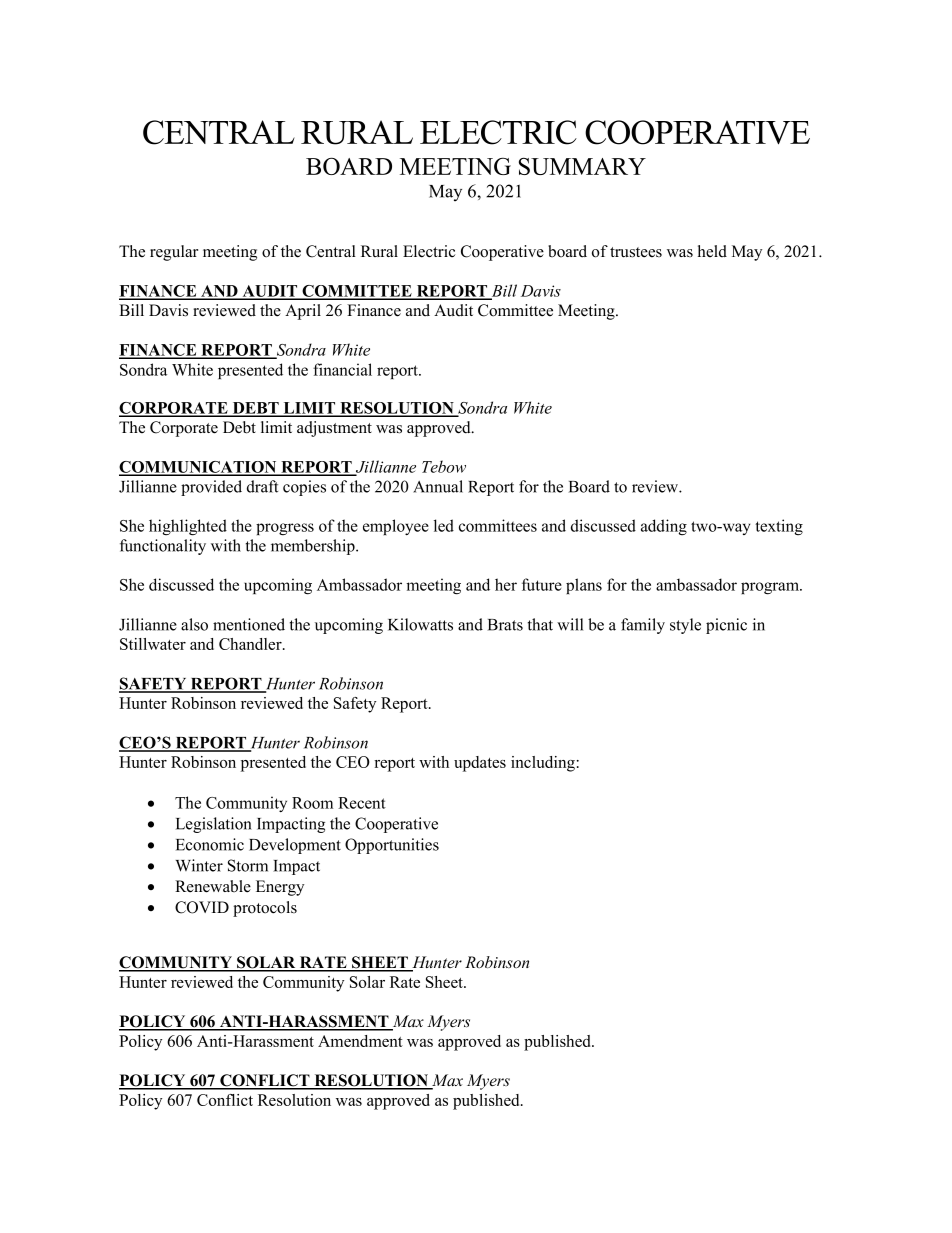 The height and width of the document is (1233, 952). I want to click on Amendment, so click(360, 1041).
